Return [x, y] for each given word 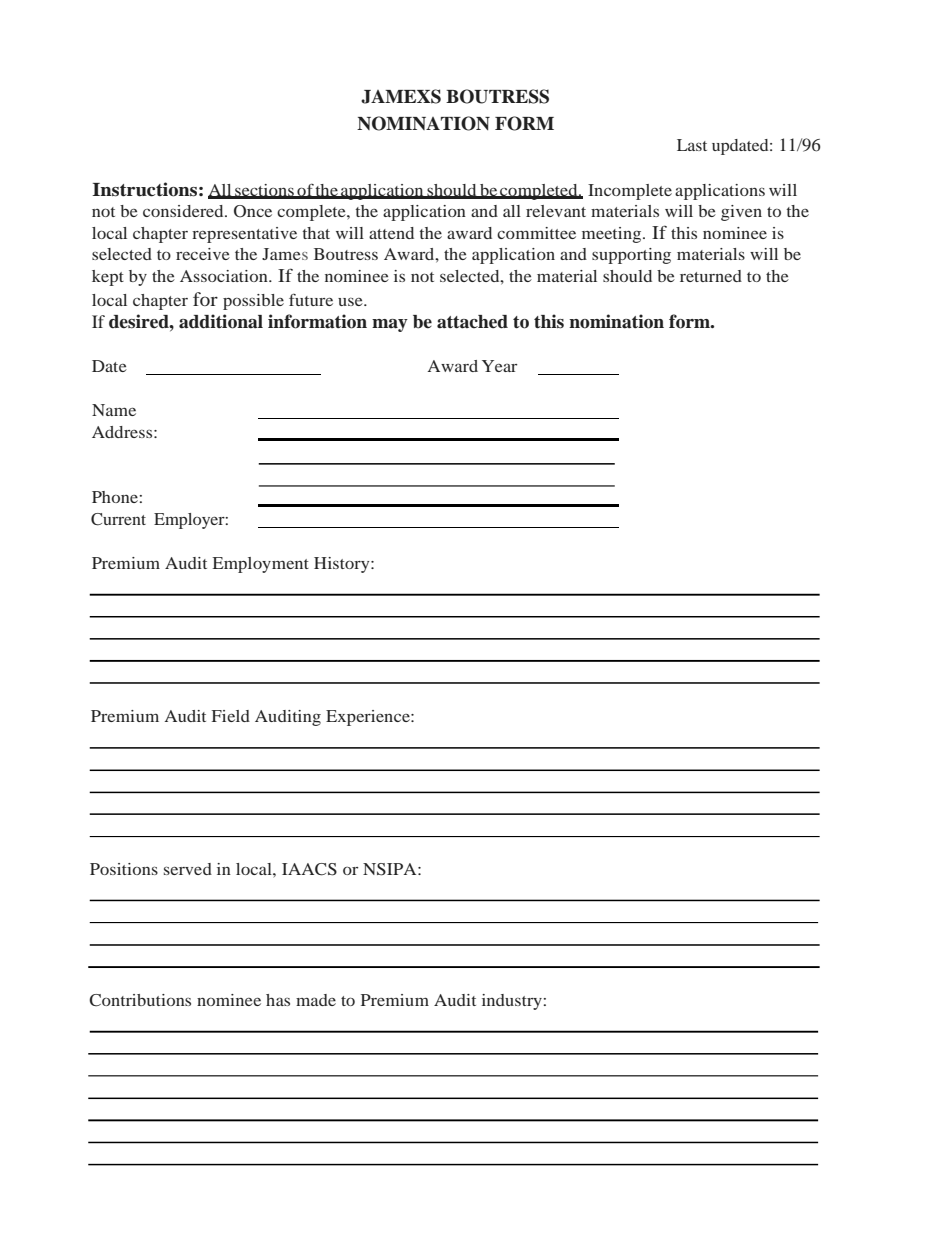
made [316, 1000]
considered [184, 211]
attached [472, 322]
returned [711, 276]
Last [692, 145]
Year [499, 366]
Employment [261, 565]
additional [221, 321]
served [188, 869]
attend [391, 233]
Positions [124, 869]
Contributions [140, 1000]
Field [231, 716]
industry [512, 1002]
